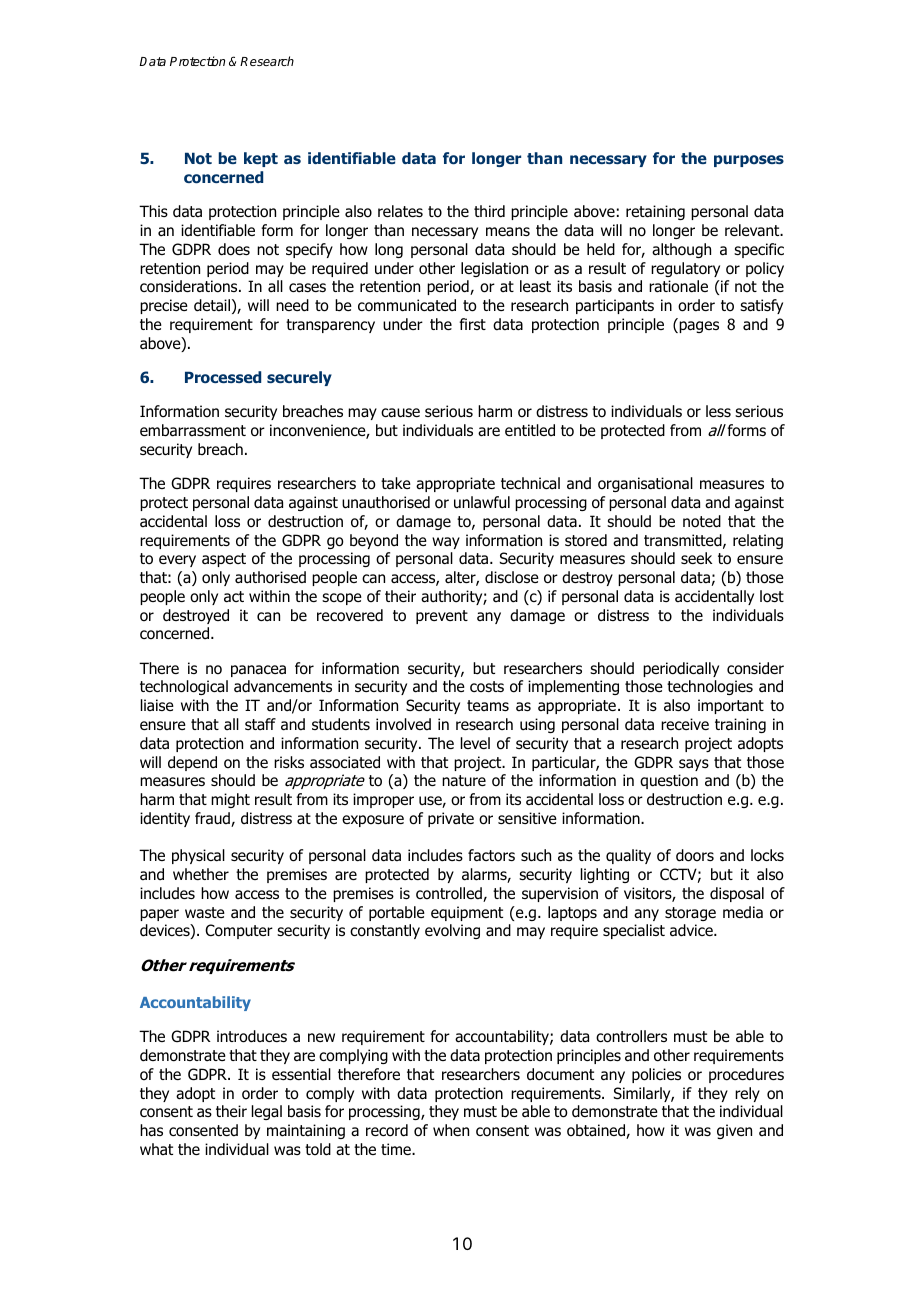  What do you see at coordinates (489, 211) in the screenshot?
I see `third` at bounding box center [489, 211].
